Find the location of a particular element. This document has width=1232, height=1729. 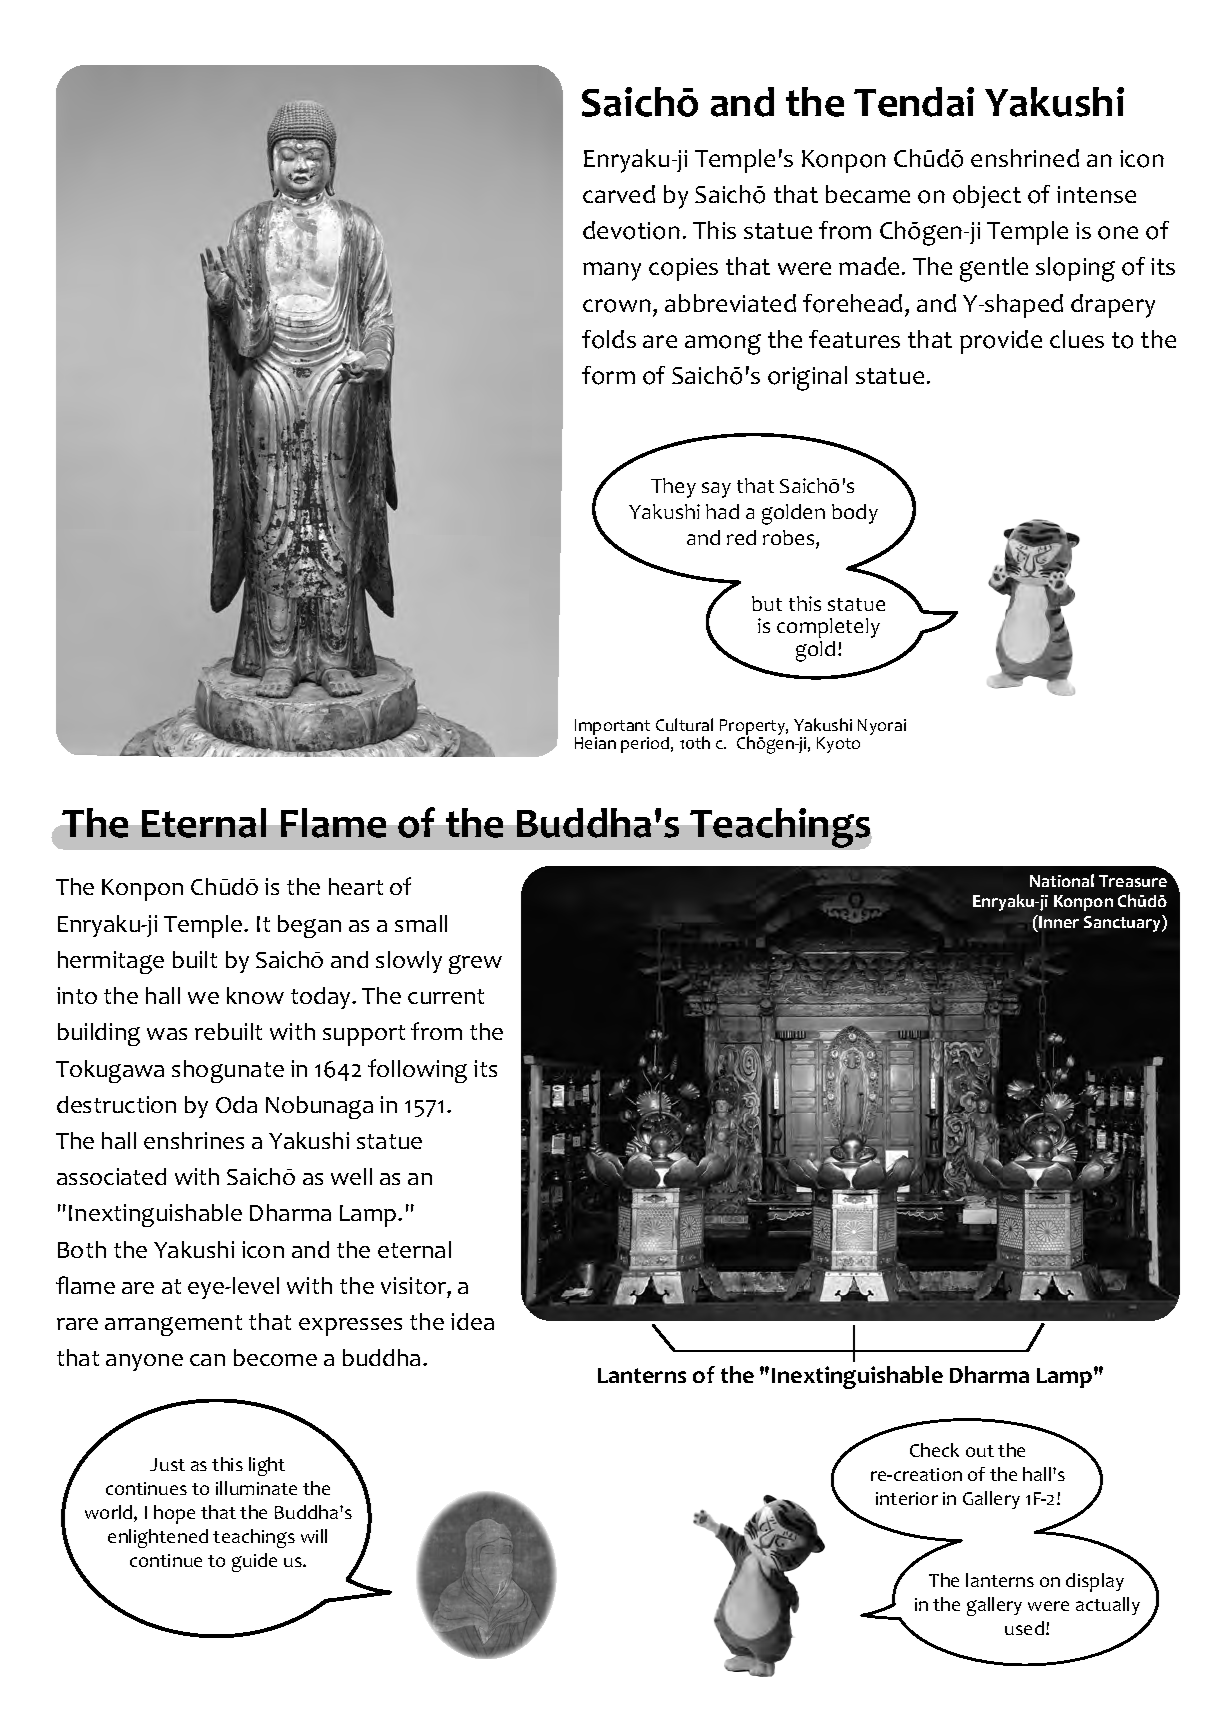

object is located at coordinates (987, 196).
